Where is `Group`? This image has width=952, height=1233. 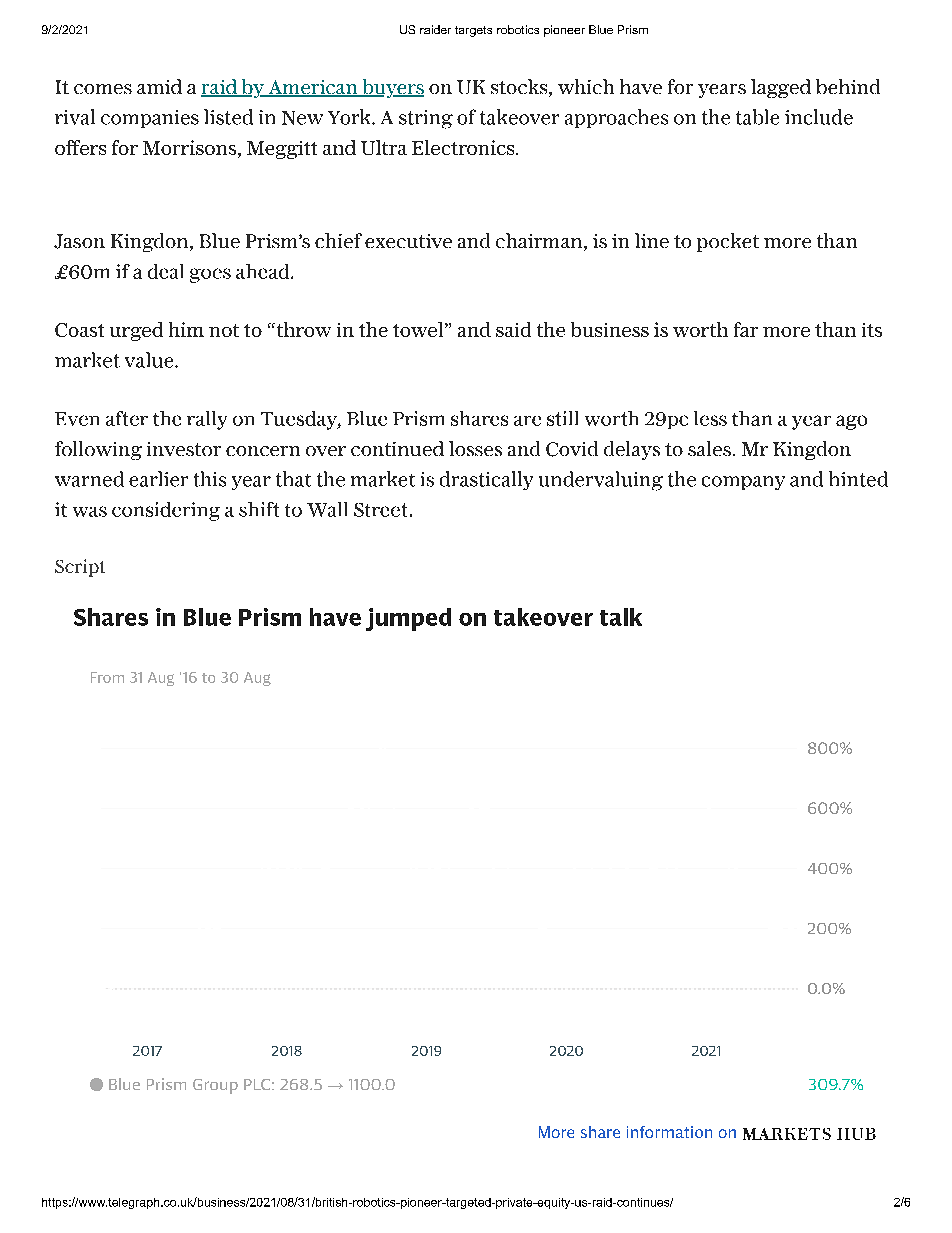
Group is located at coordinates (215, 1086).
